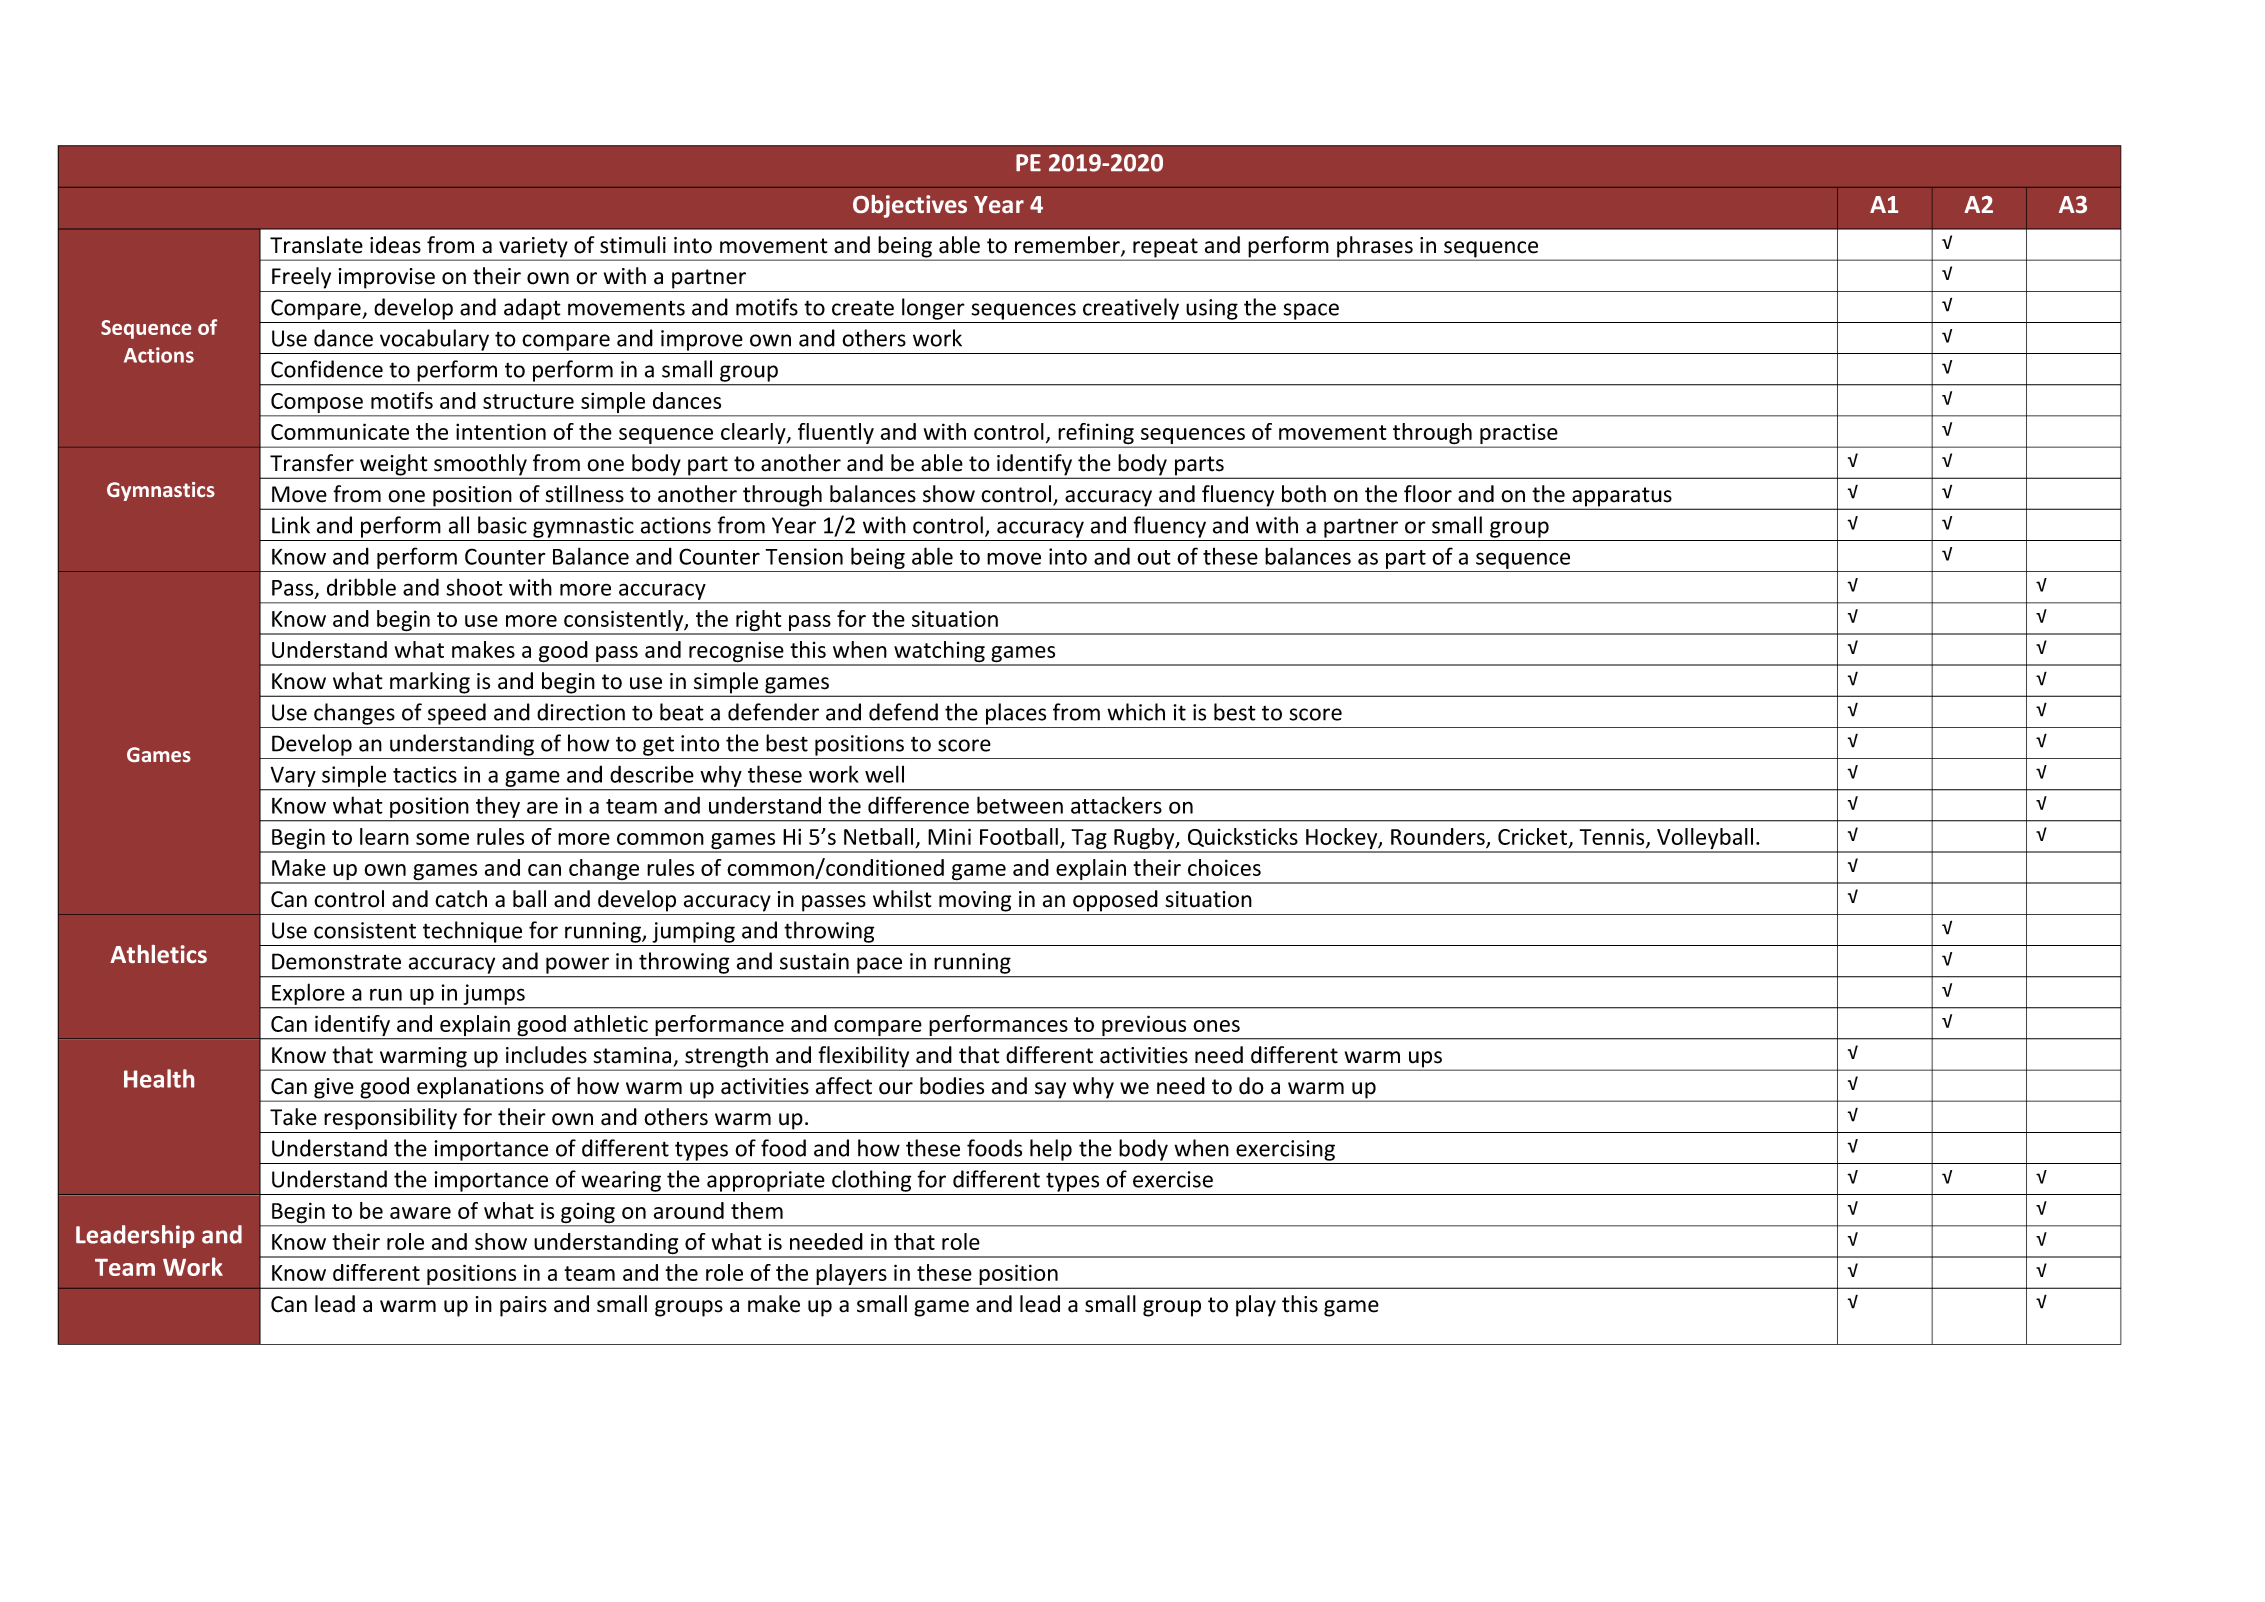  I want to click on well, so click(884, 774).
